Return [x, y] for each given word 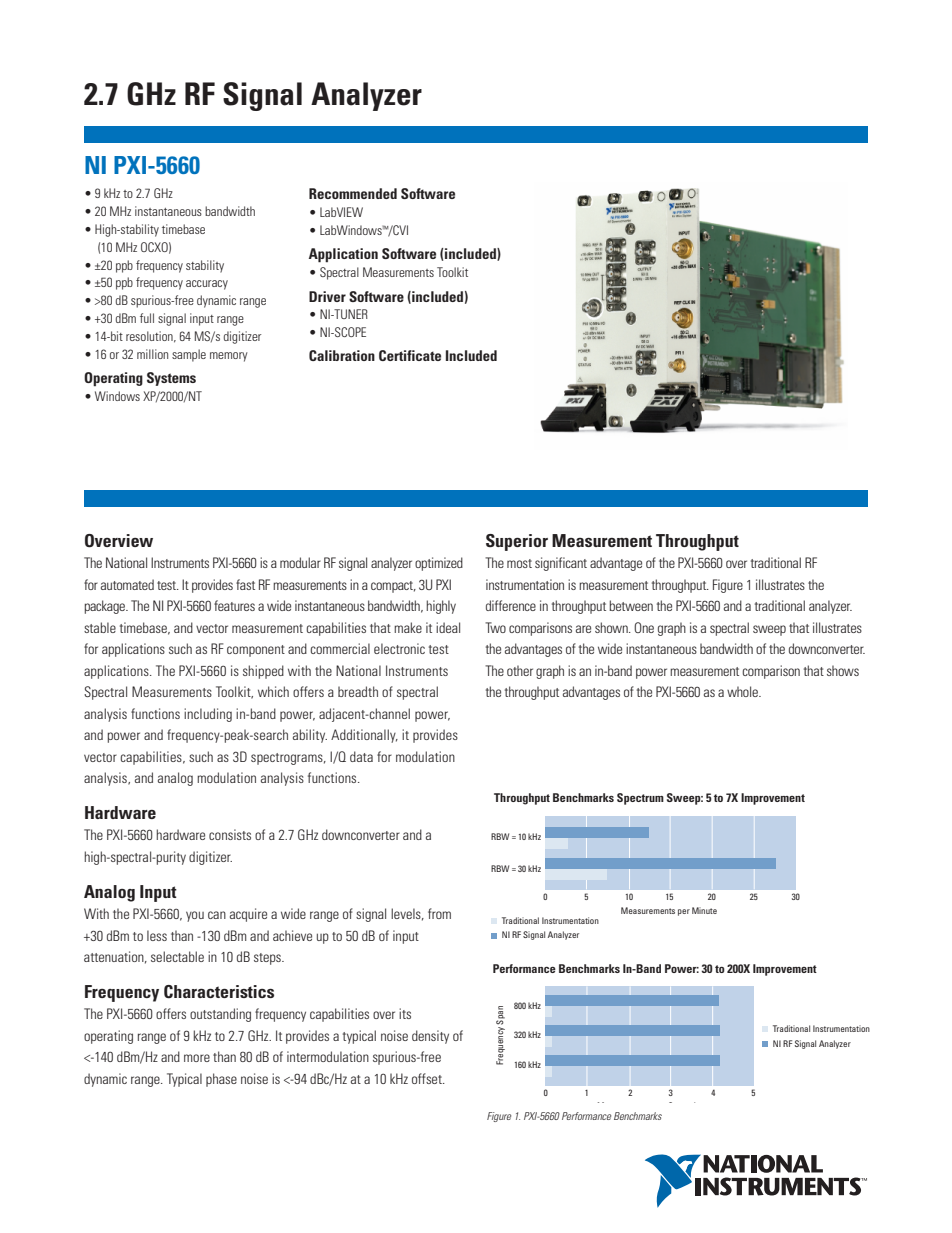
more [197, 1058]
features [234, 605]
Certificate [410, 355]
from [439, 913]
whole [743, 691]
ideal [448, 627]
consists [230, 834]
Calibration [342, 355]
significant [561, 564]
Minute [704, 910]
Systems [171, 379]
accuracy [207, 285]
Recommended [353, 193]
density [430, 1037]
